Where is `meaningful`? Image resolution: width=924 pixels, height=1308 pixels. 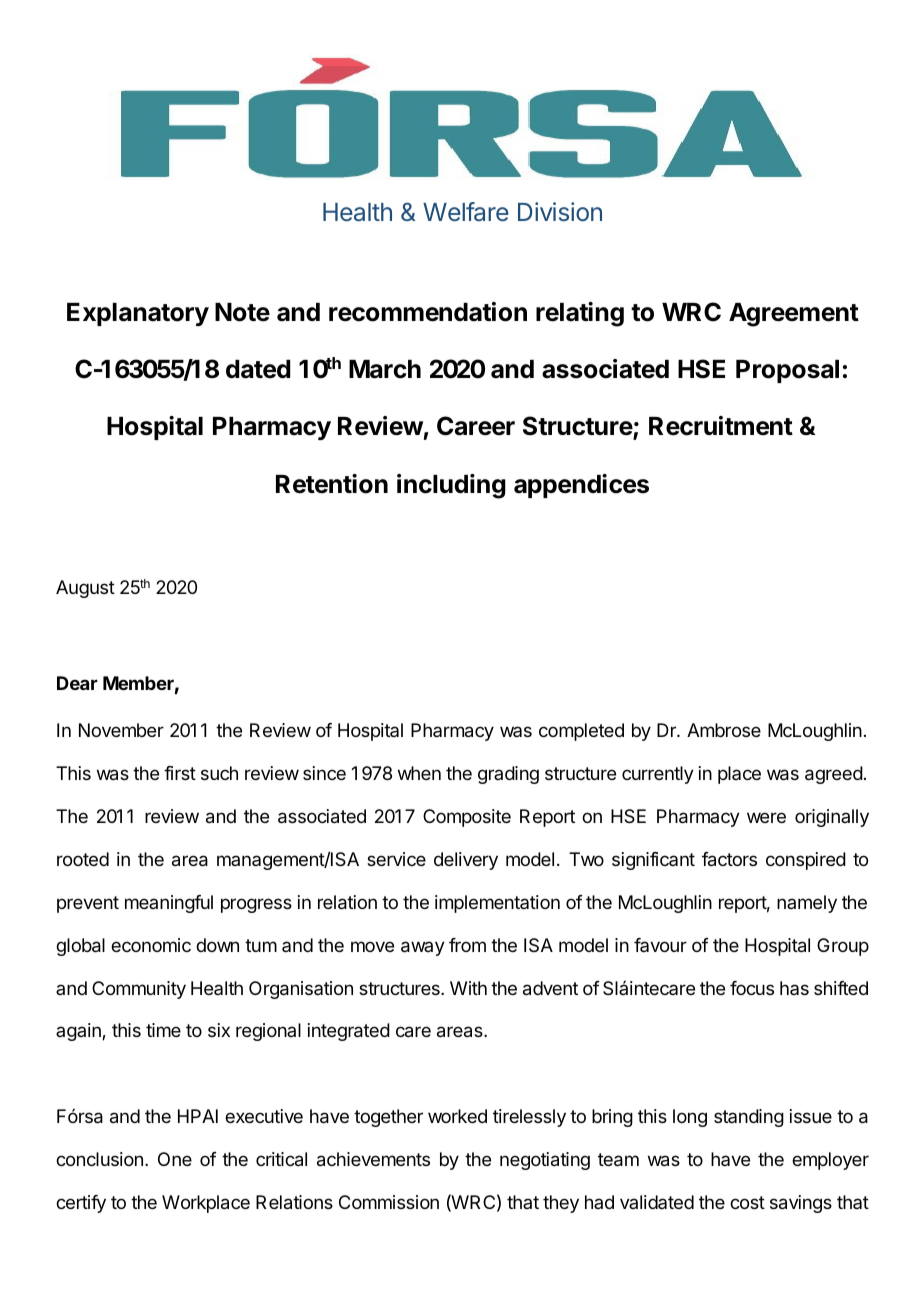
meaningful is located at coordinates (169, 904).
